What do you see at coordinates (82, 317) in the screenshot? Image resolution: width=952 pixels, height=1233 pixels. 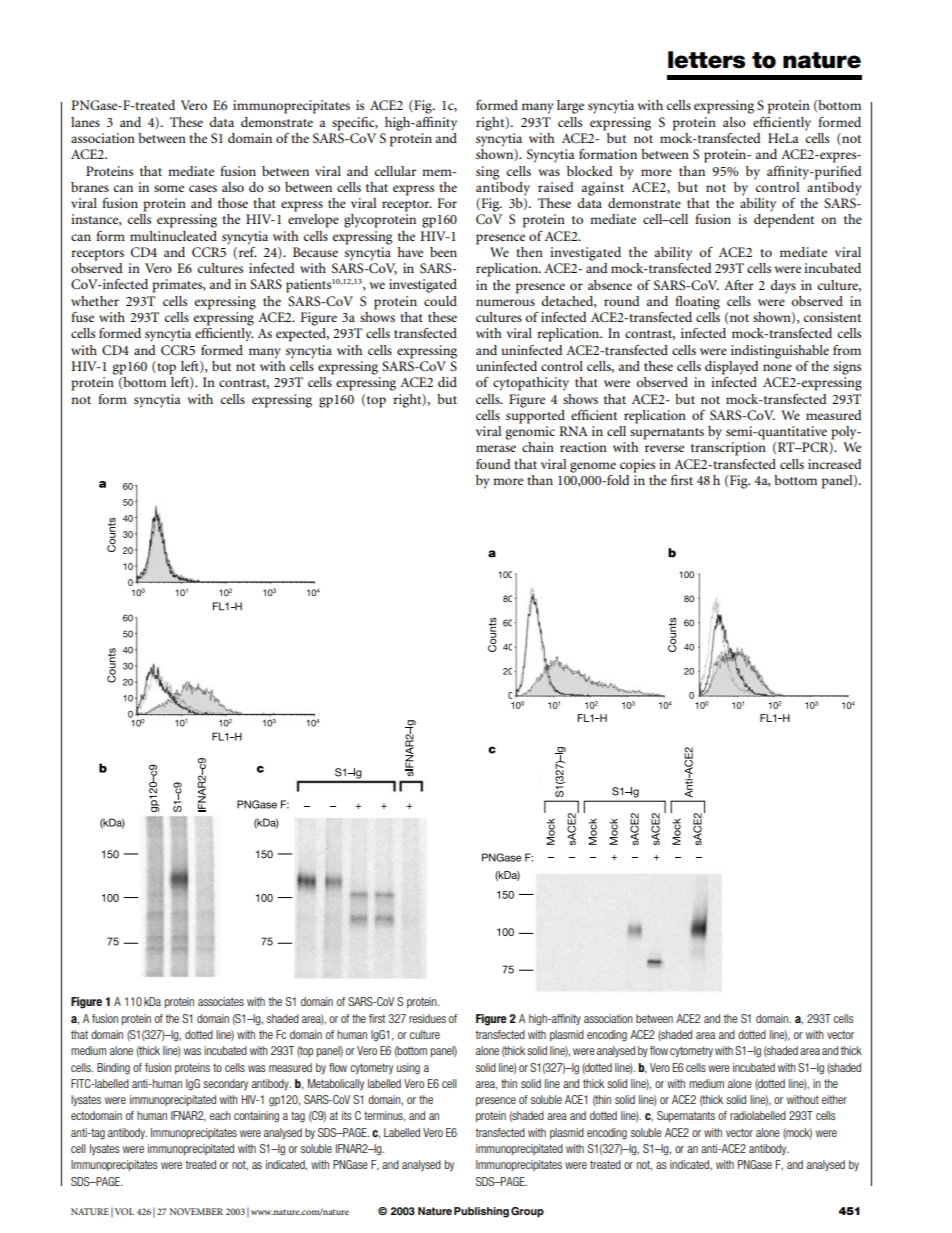 I see `fuse` at bounding box center [82, 317].
